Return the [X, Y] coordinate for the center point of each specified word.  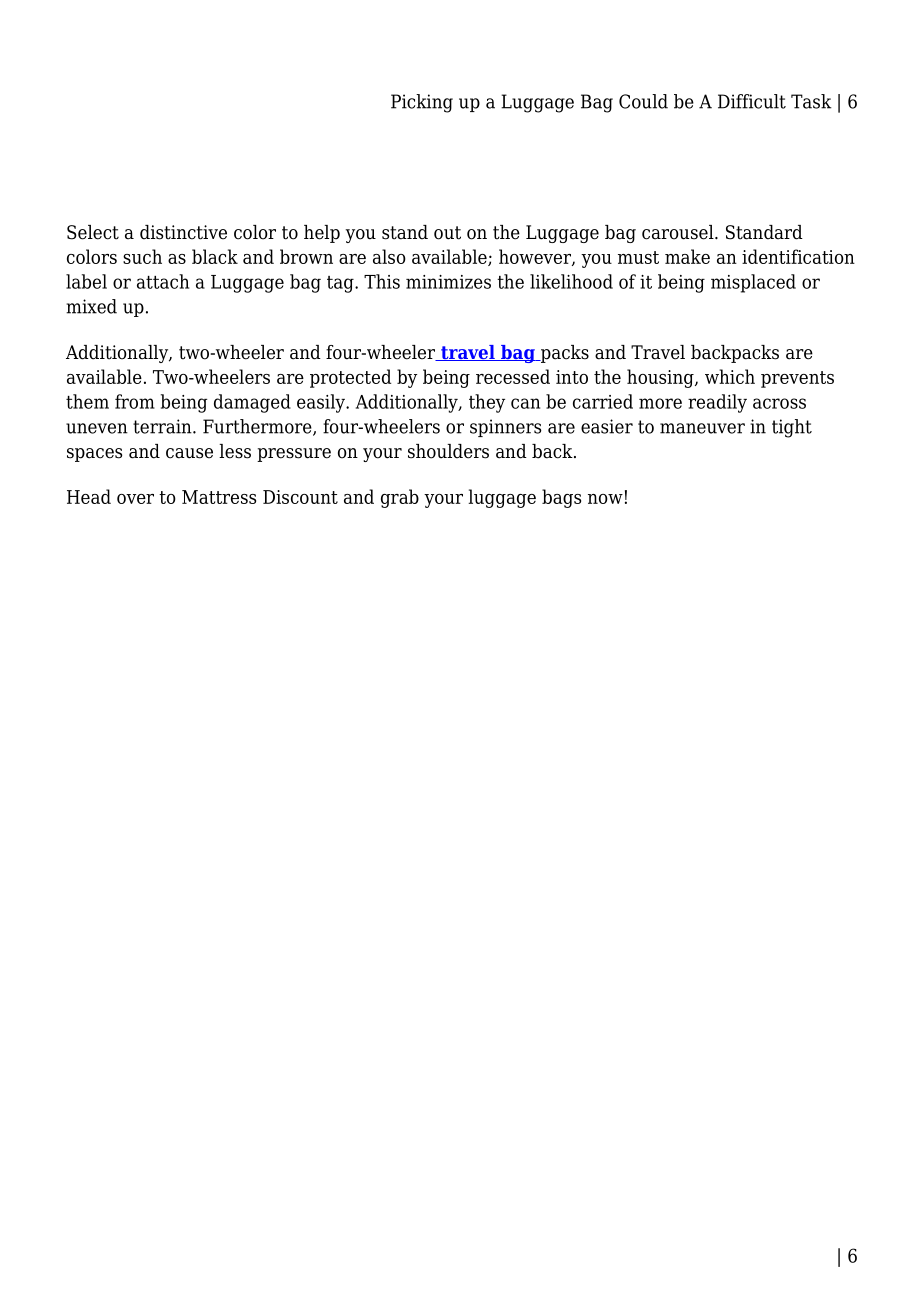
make [687, 256]
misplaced [753, 283]
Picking [422, 103]
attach [163, 281]
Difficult [752, 101]
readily [717, 403]
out [447, 233]
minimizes [448, 282]
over [135, 499]
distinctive [183, 232]
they [487, 403]
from [135, 401]
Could [643, 101]
